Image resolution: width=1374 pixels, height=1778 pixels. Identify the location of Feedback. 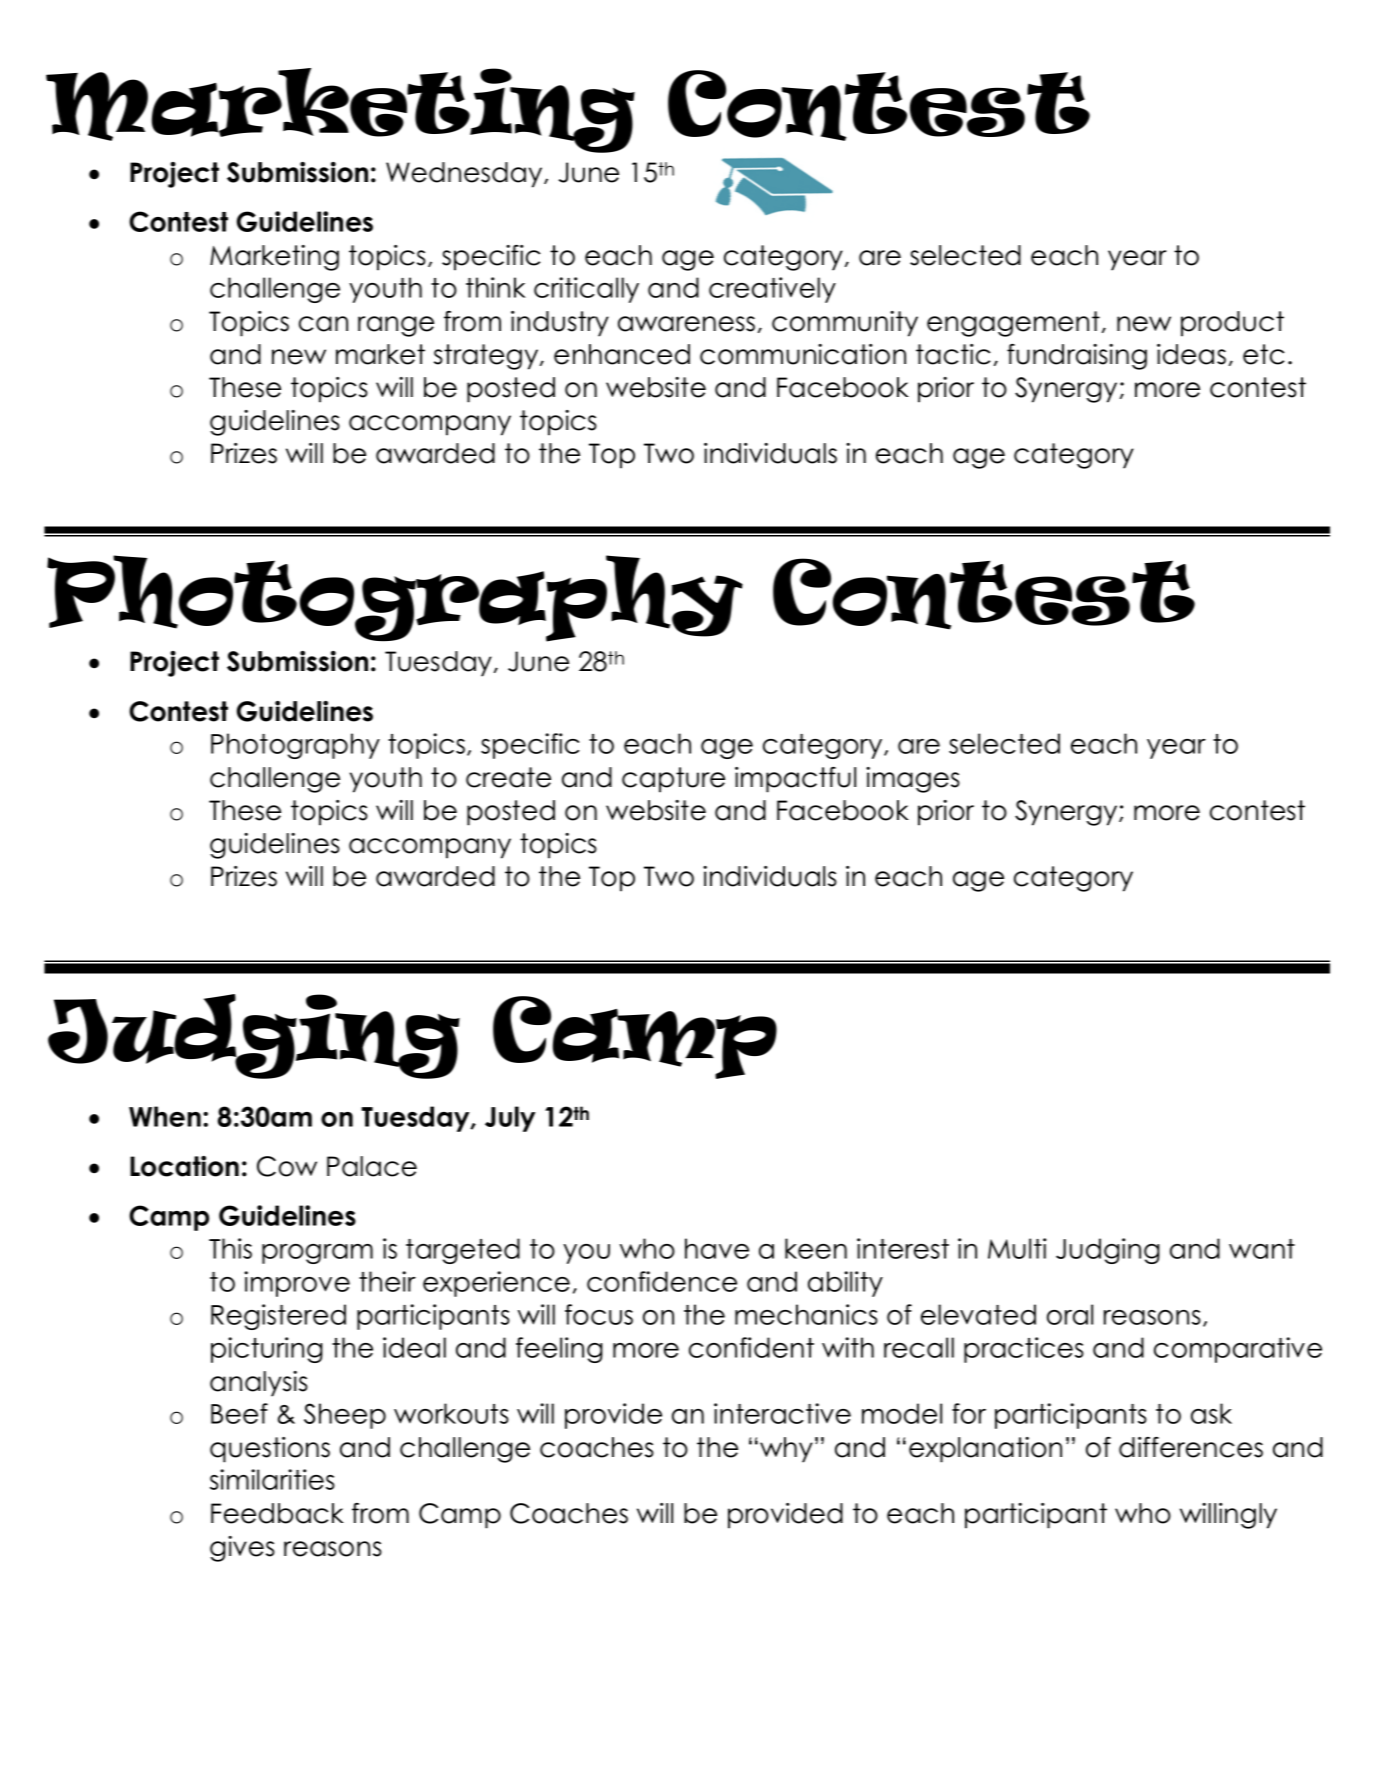
(277, 1513).
